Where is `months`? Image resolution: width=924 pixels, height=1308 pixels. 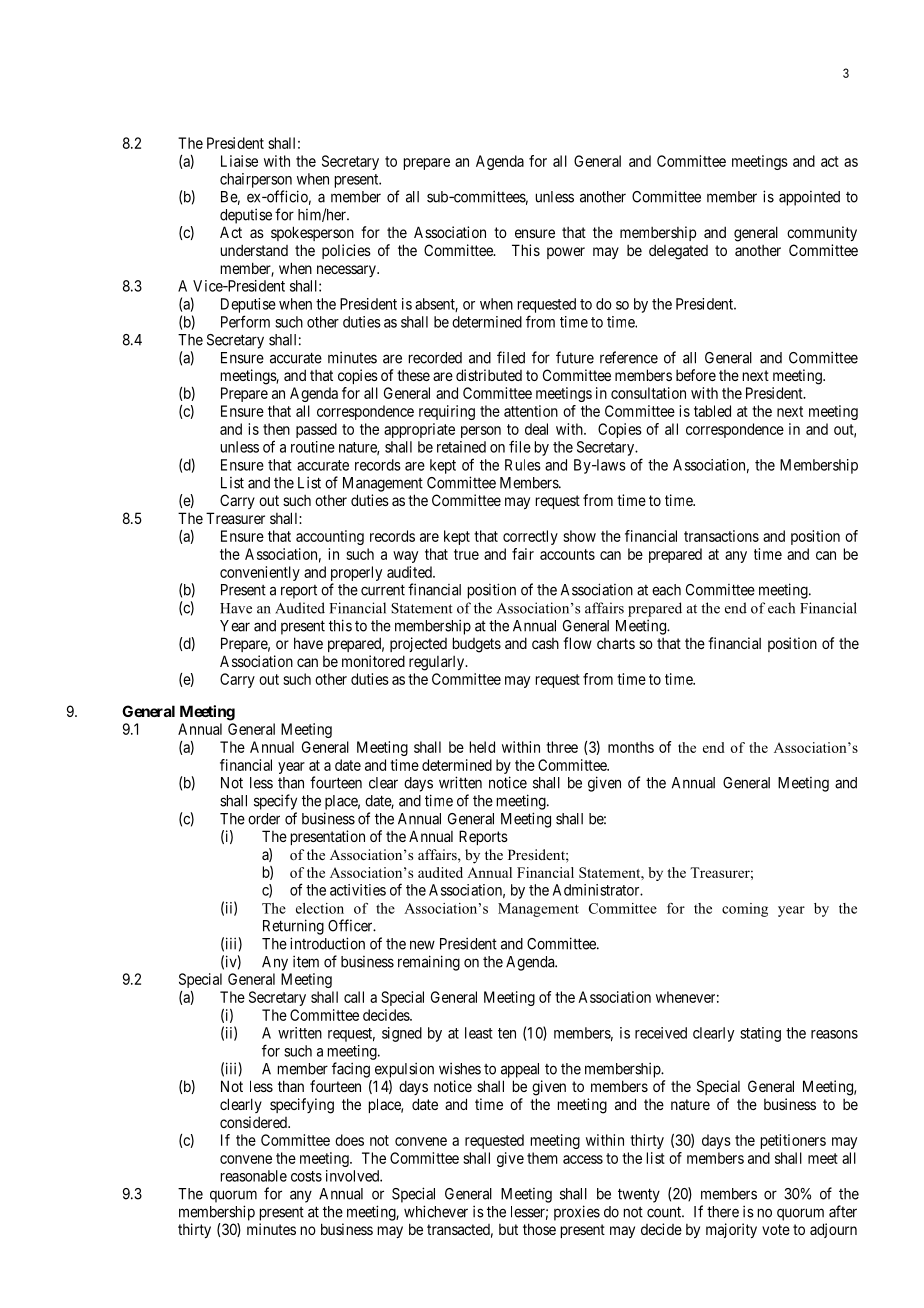
months is located at coordinates (631, 747).
